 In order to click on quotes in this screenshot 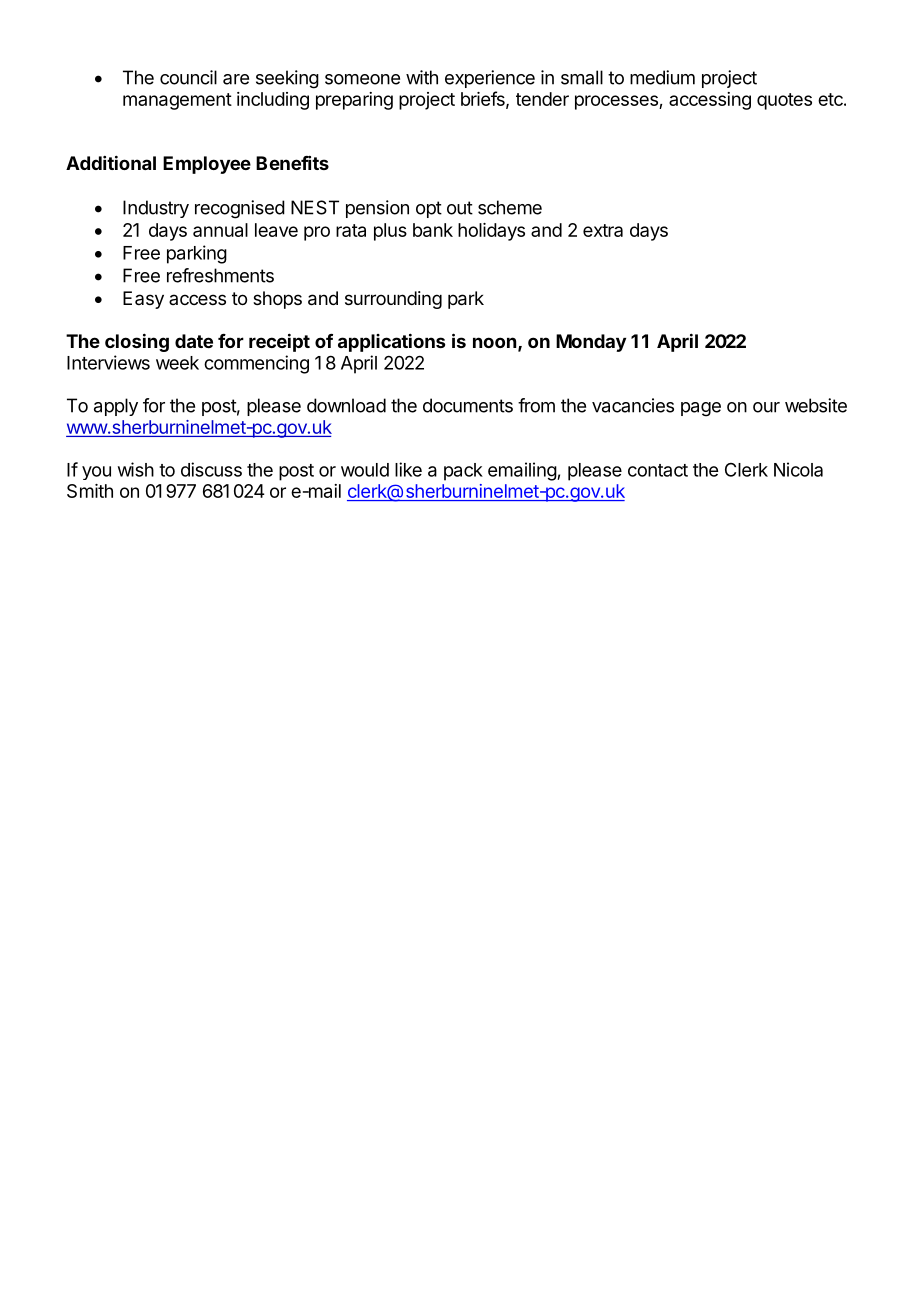, I will do `click(784, 101)`.
